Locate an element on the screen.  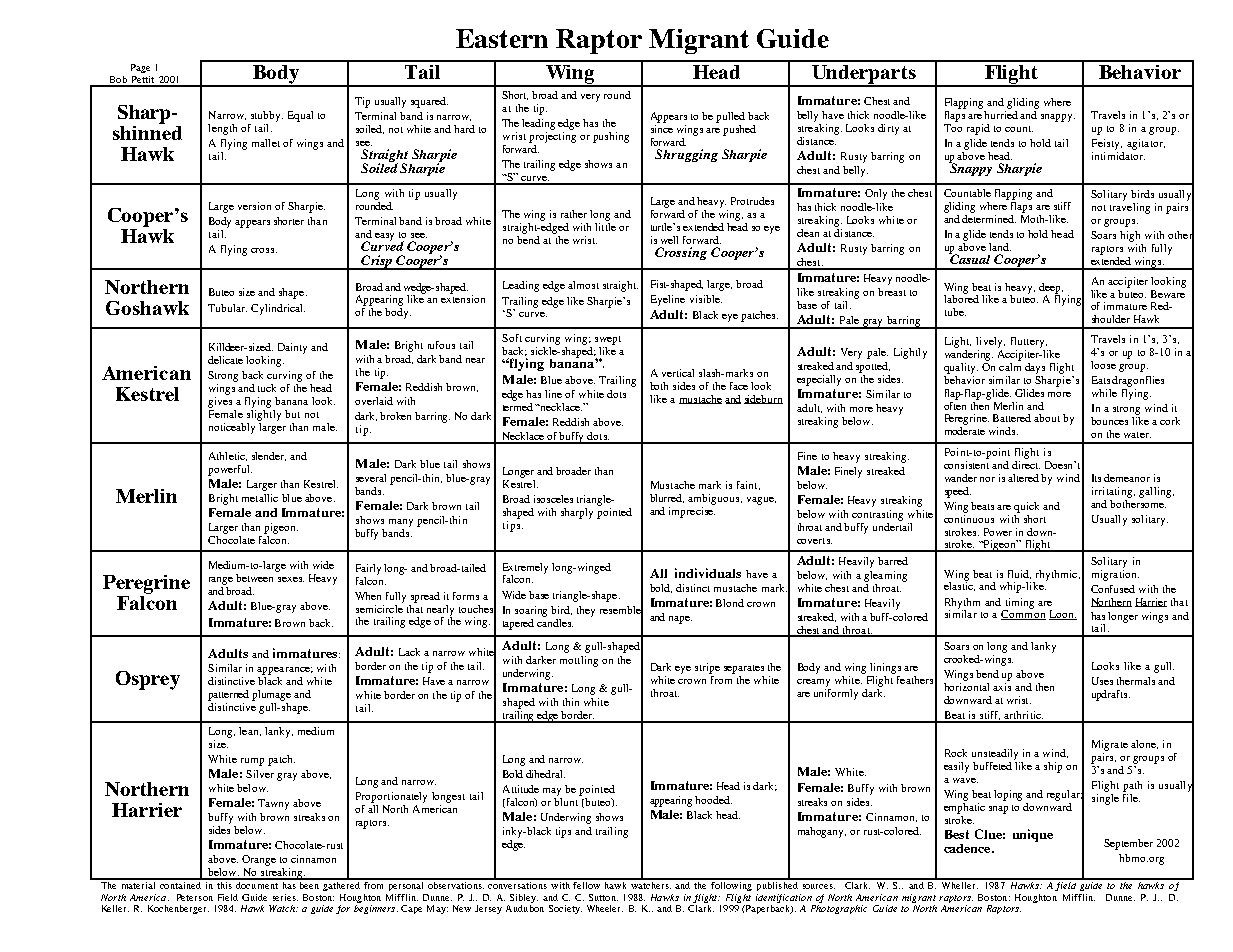
axis is located at coordinates (1002, 685).
